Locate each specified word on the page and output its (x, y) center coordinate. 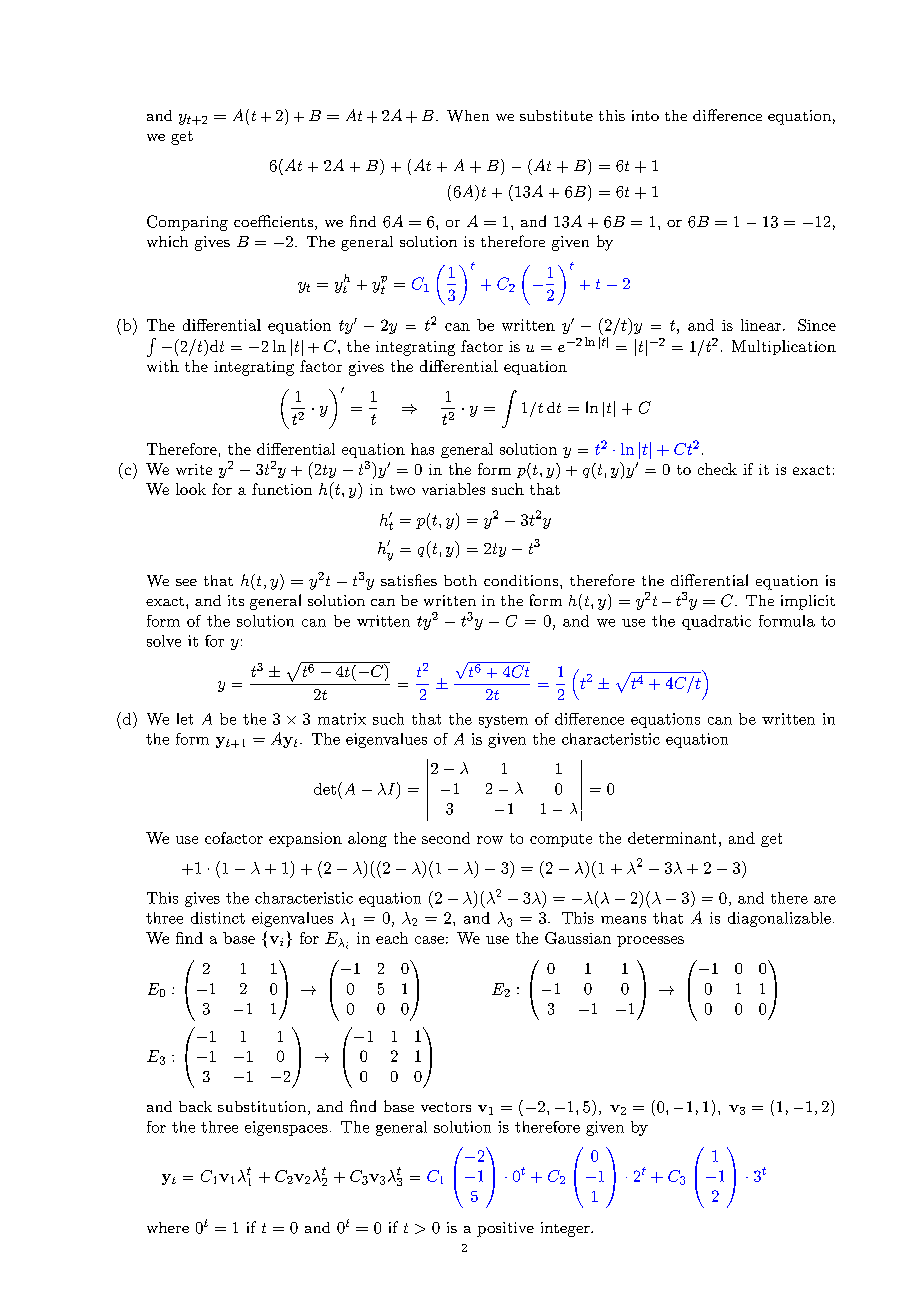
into (645, 115)
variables (453, 489)
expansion (305, 839)
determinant (672, 838)
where (168, 1227)
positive (505, 1229)
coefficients (273, 221)
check (717, 469)
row (490, 840)
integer (566, 1229)
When (468, 116)
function (282, 489)
